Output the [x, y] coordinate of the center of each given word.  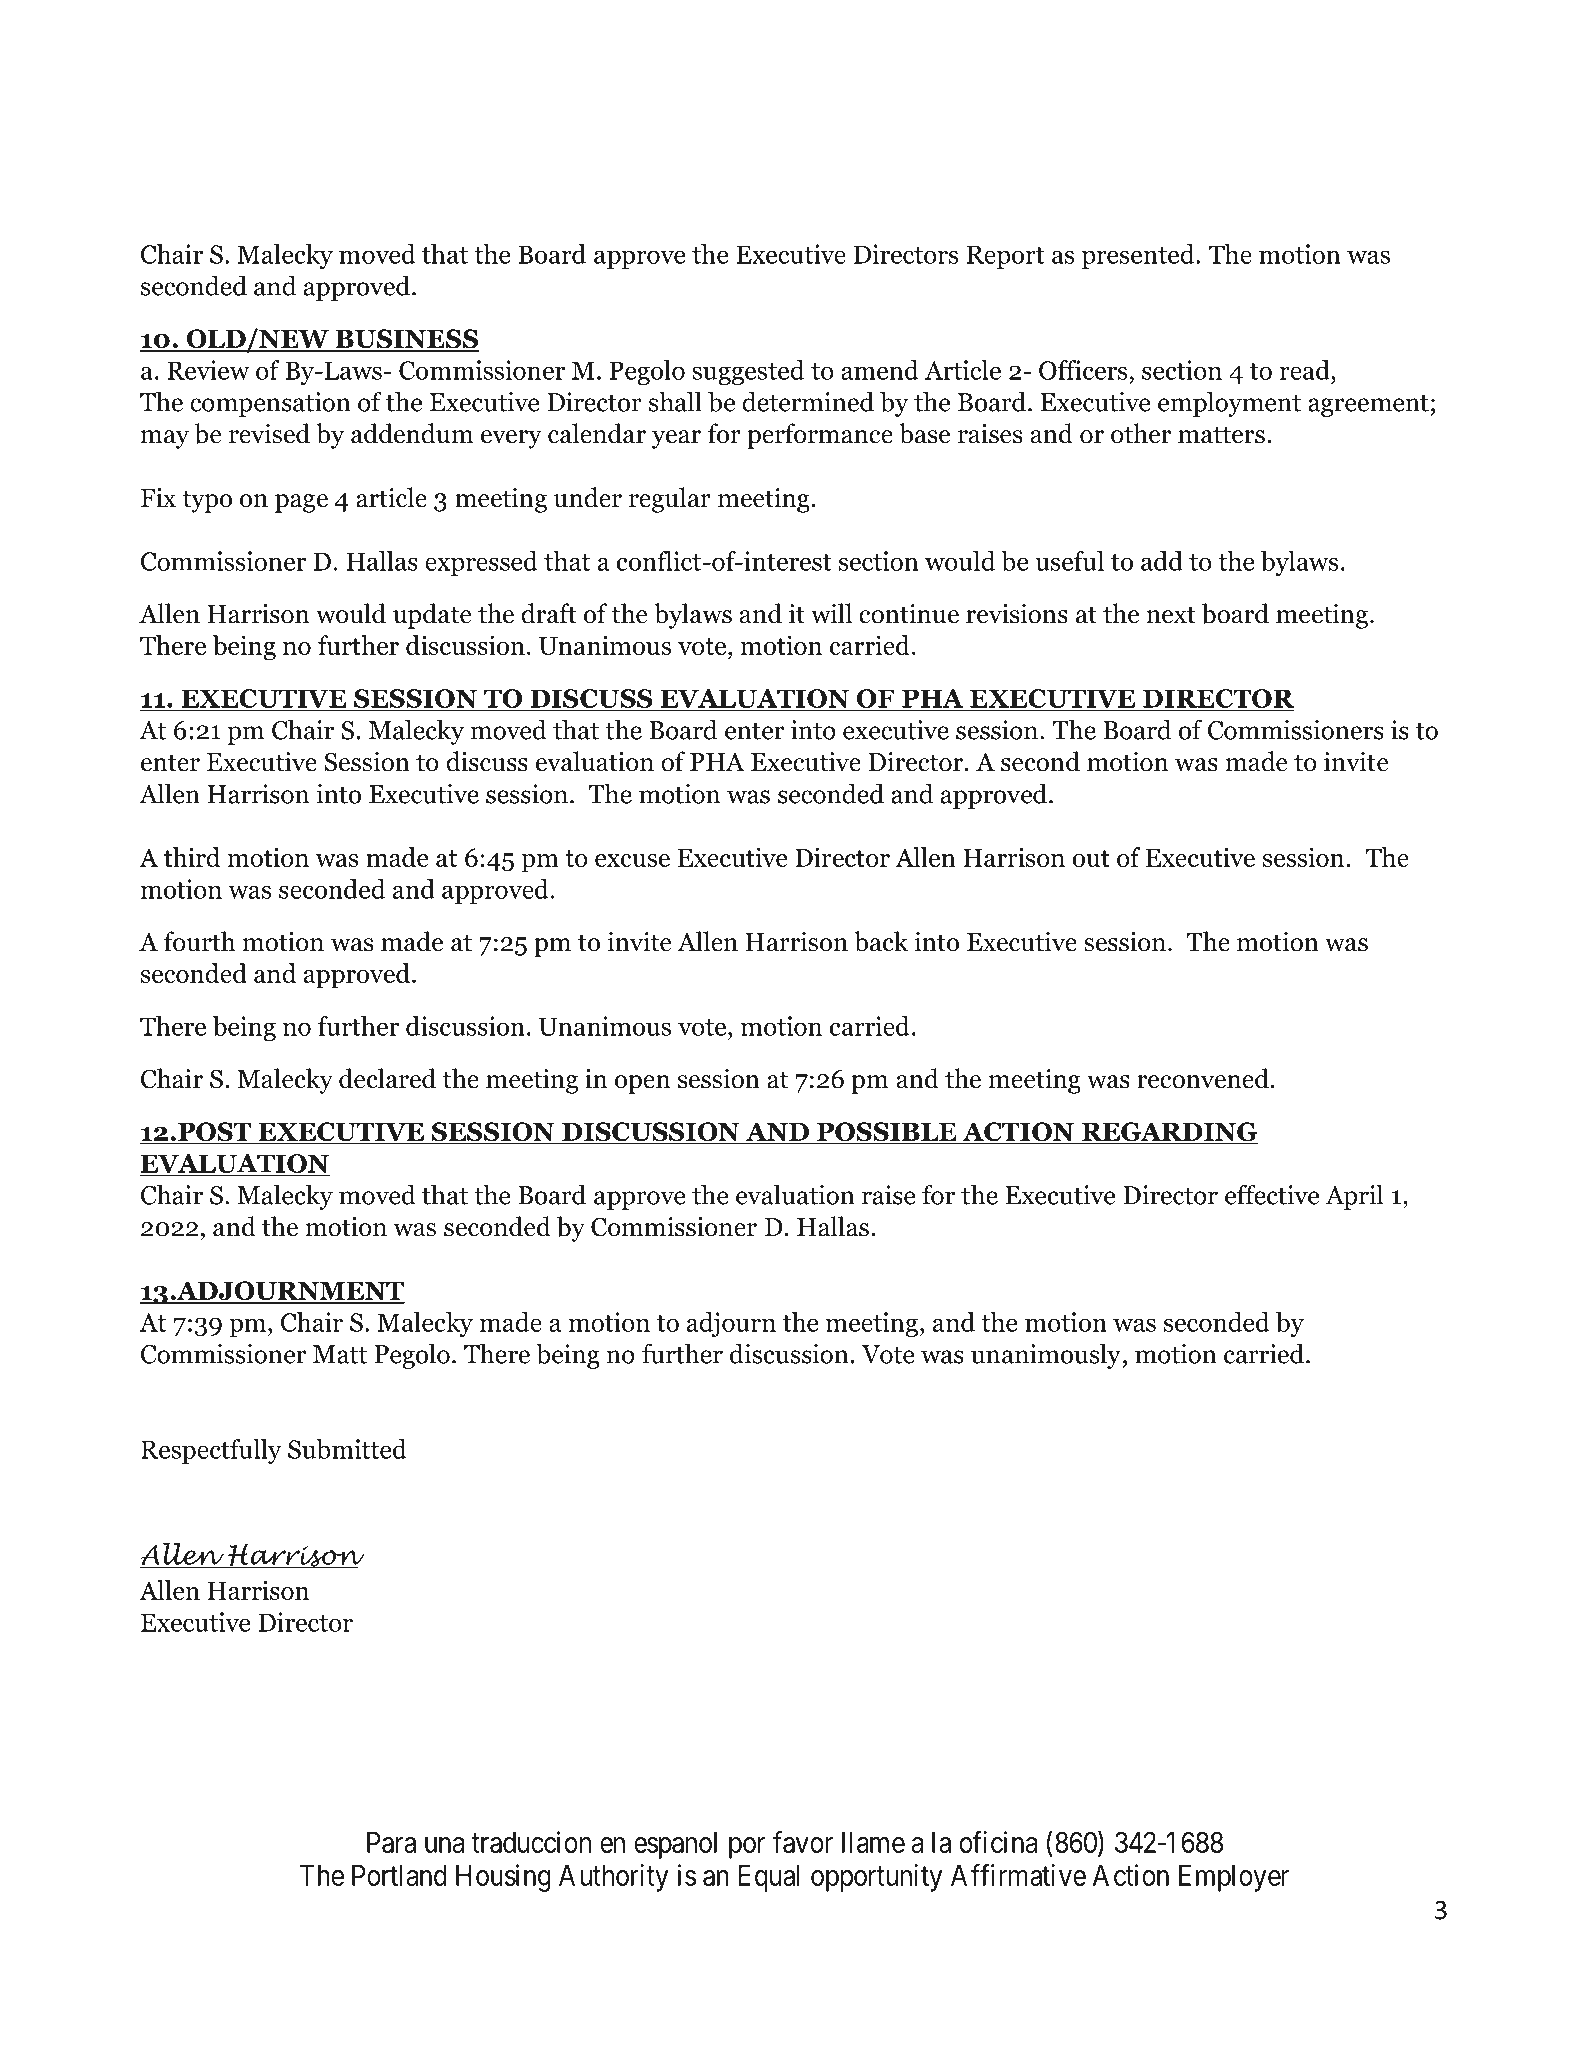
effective [1272, 1194]
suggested [748, 372]
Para [391, 1842]
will [831, 613]
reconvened [1203, 1078]
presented [1139, 256]
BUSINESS [406, 340]
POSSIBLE [887, 1133]
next [1171, 615]
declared [387, 1078]
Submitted [347, 1449]
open [642, 1084]
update [432, 616]
